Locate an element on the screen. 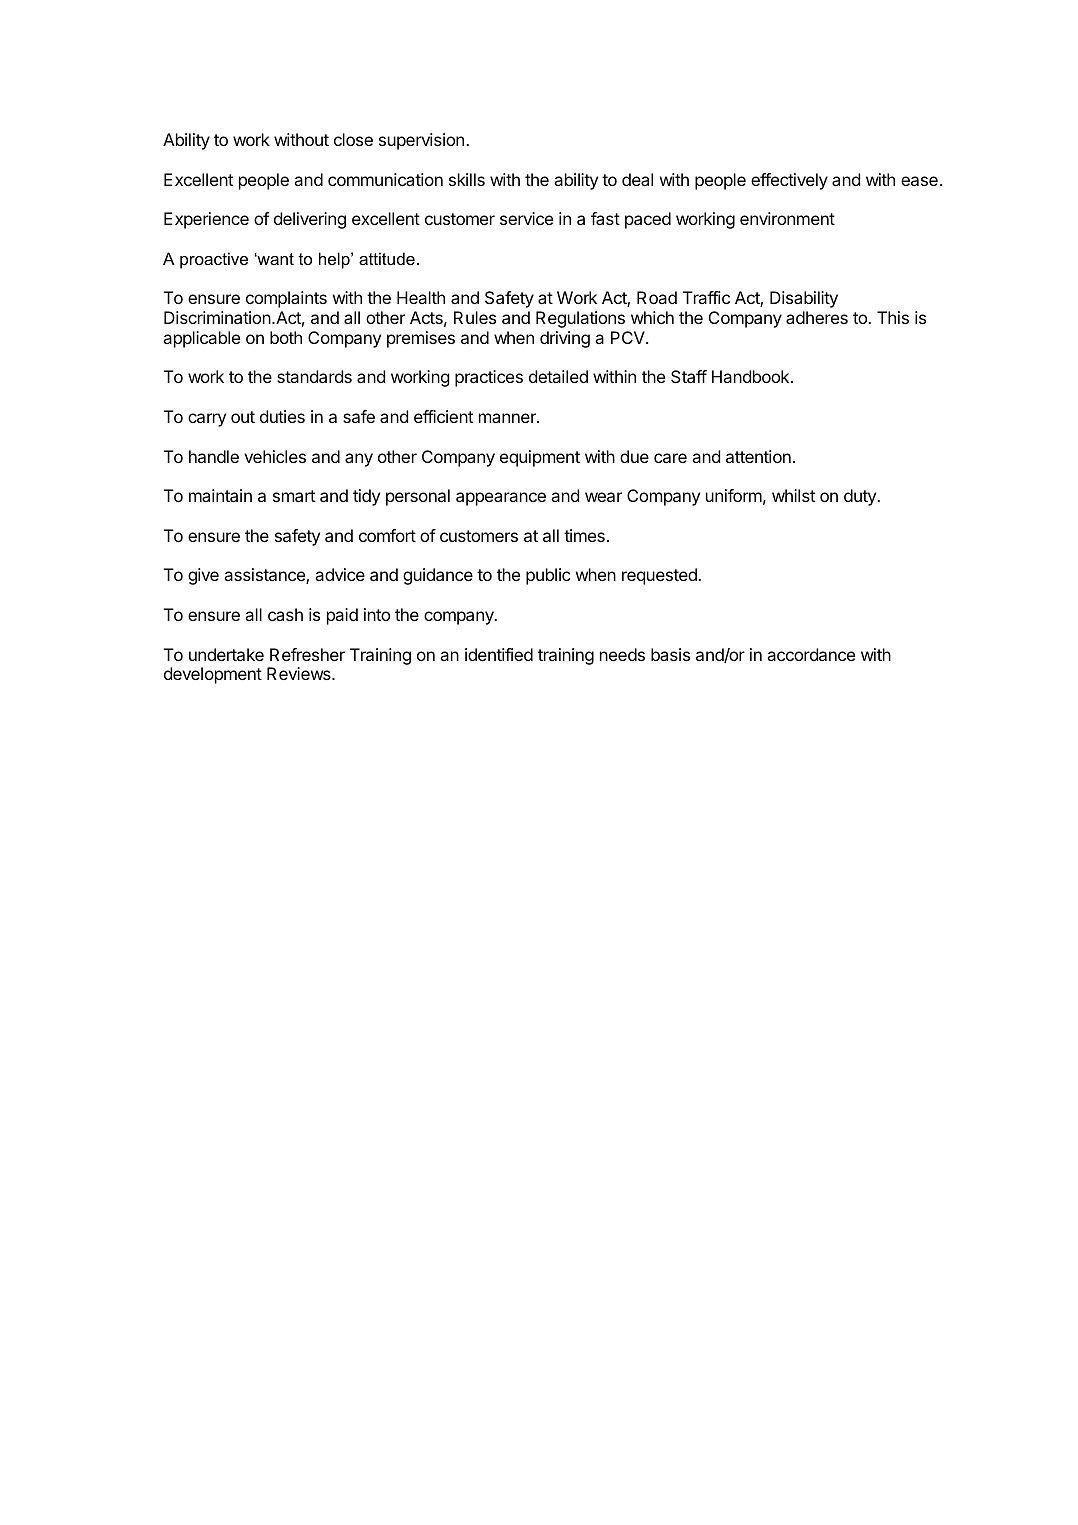 The height and width of the screenshot is (1525, 1078). comfort is located at coordinates (387, 535).
